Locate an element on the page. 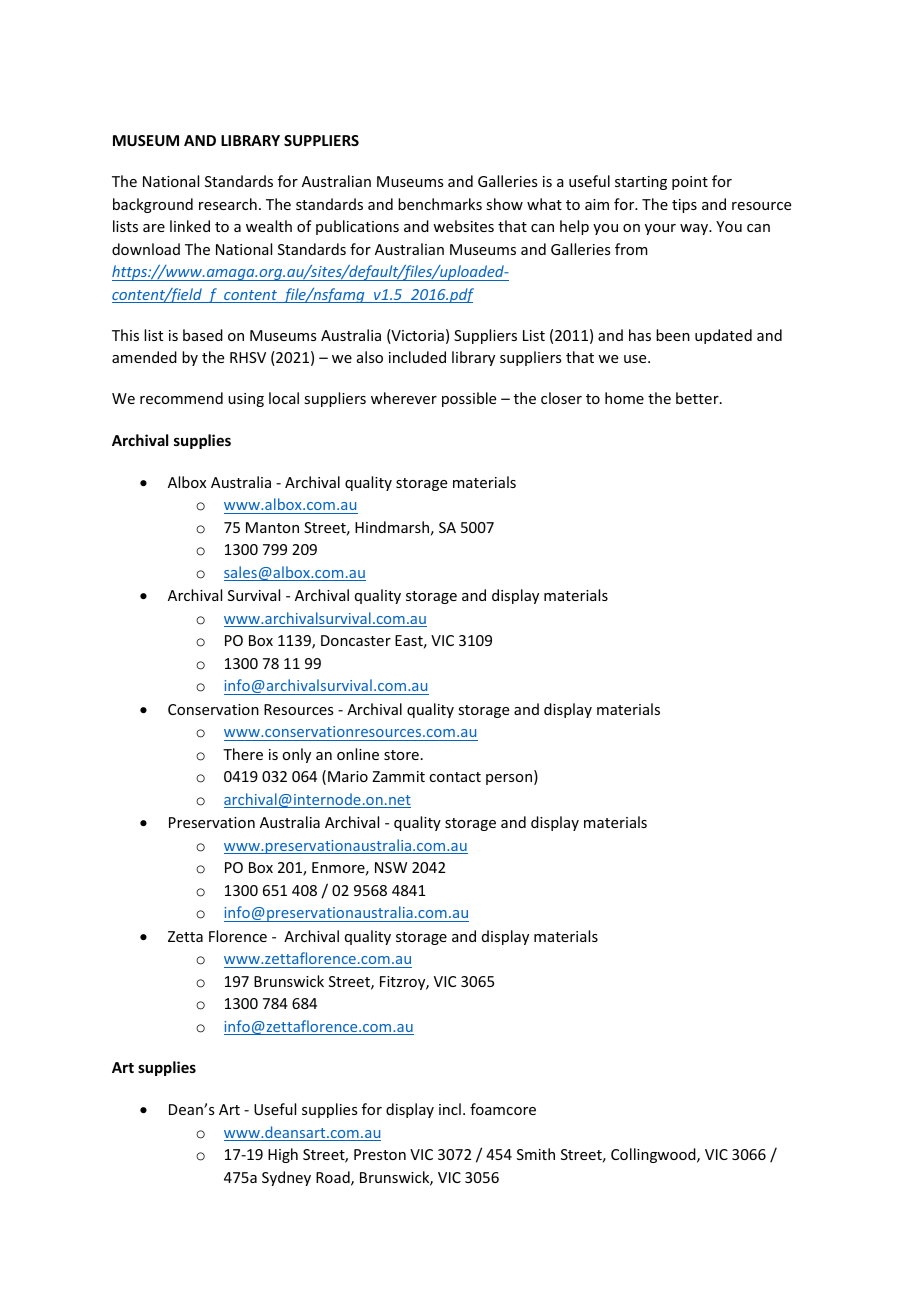  your is located at coordinates (660, 229).
